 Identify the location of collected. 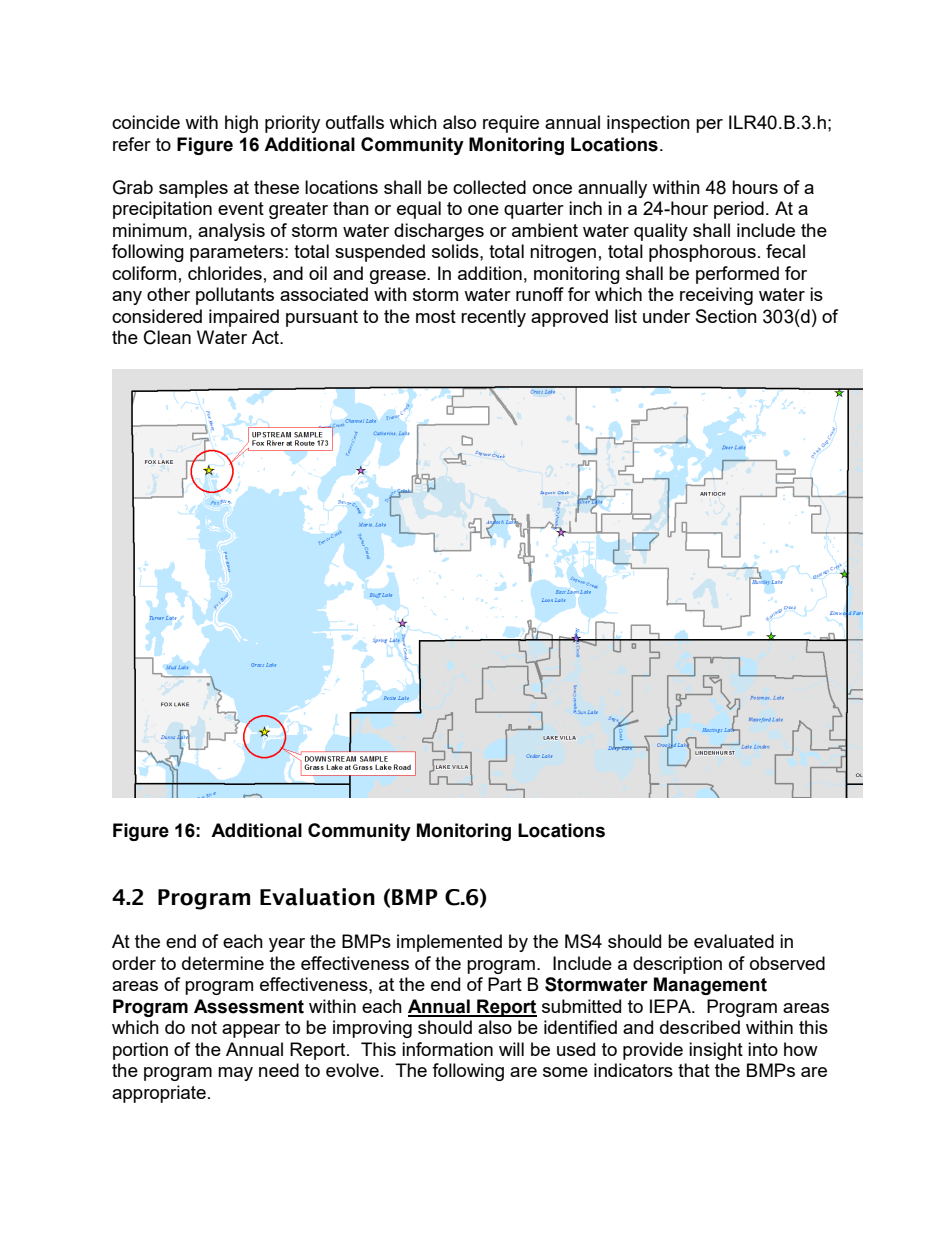
(489, 187).
